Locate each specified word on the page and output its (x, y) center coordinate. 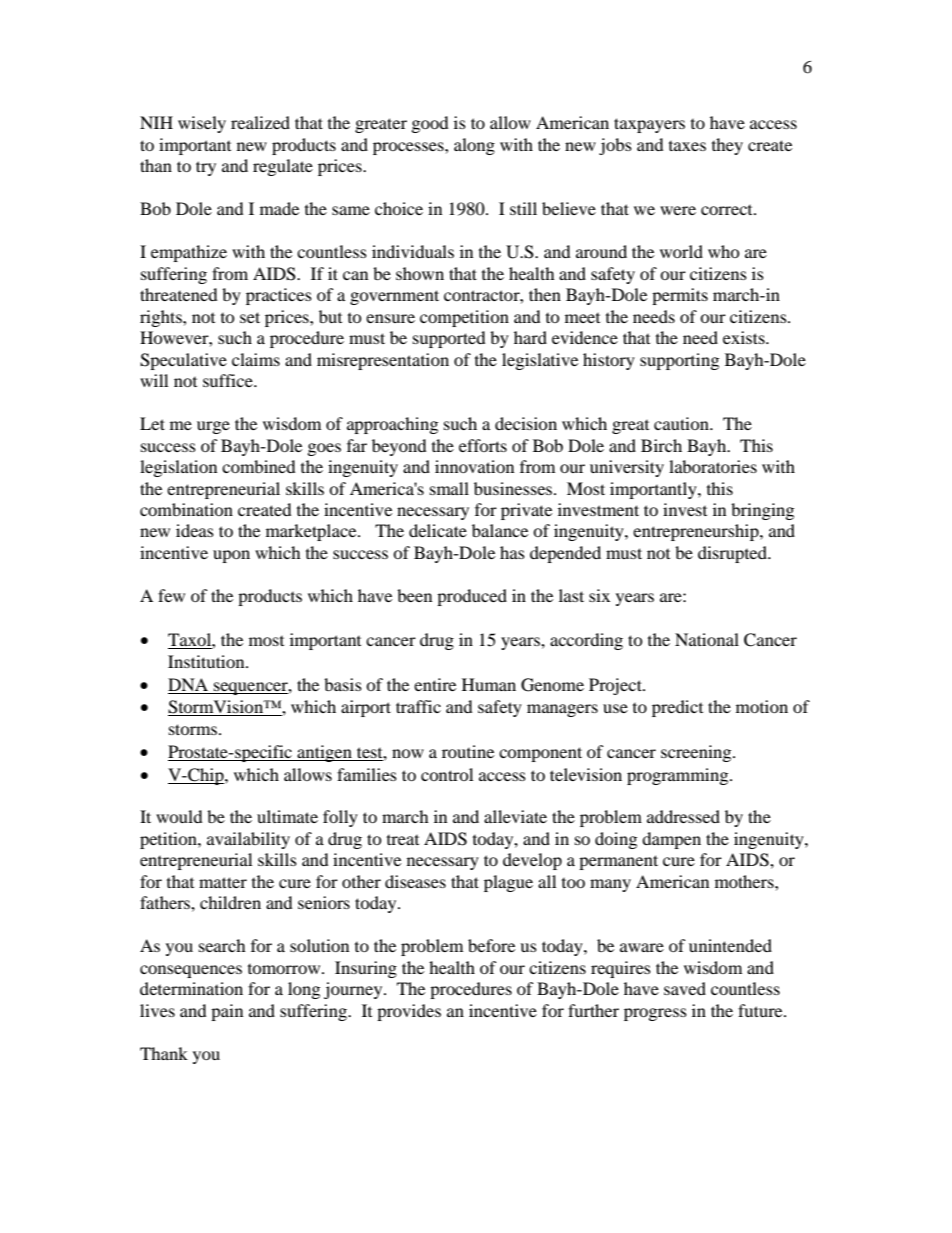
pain (227, 1012)
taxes (687, 146)
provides (409, 1012)
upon (231, 556)
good (430, 124)
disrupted (734, 554)
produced (472, 597)
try (206, 168)
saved (685, 988)
